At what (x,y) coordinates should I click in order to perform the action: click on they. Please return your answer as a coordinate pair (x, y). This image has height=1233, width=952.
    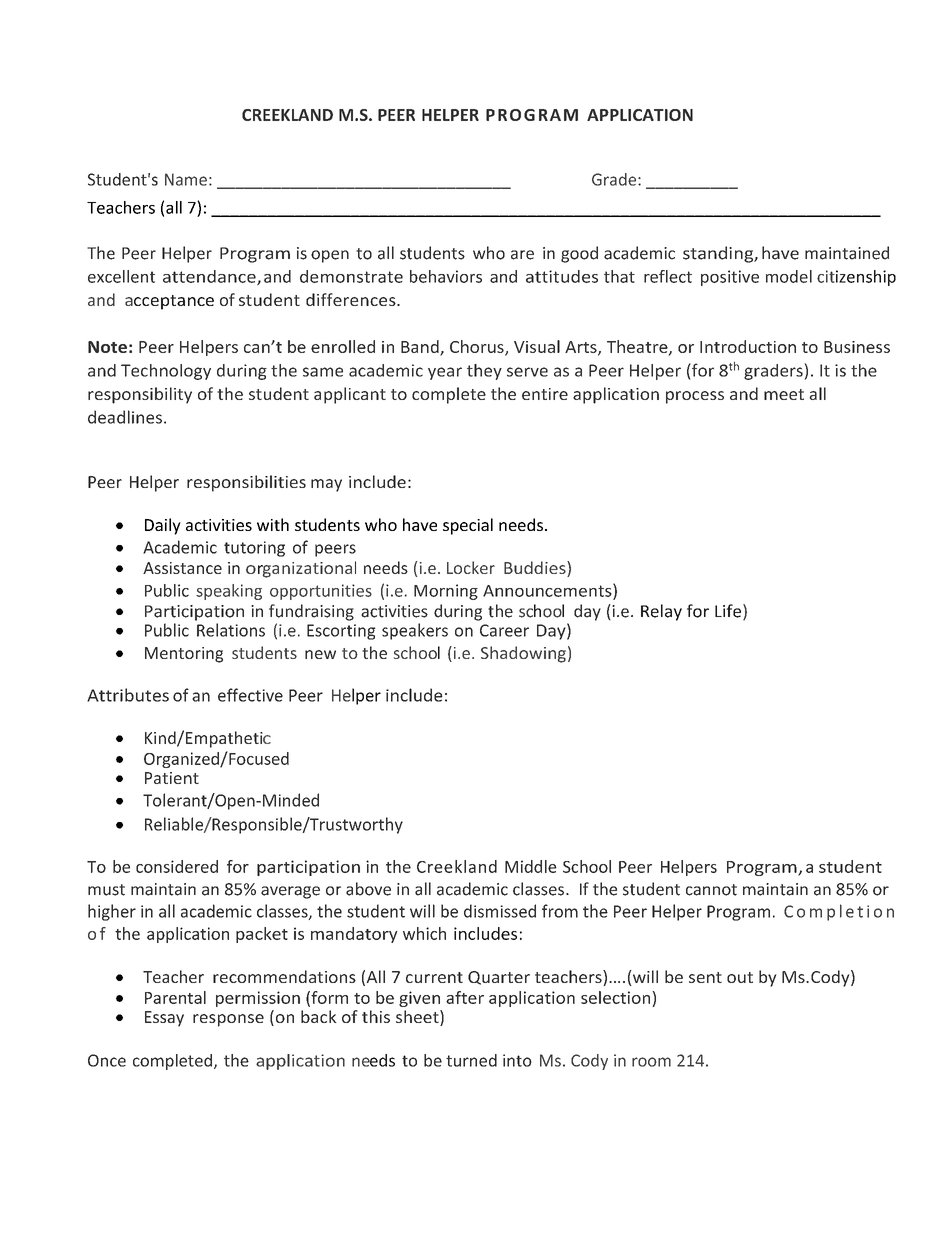
    Looking at the image, I should click on (484, 372).
